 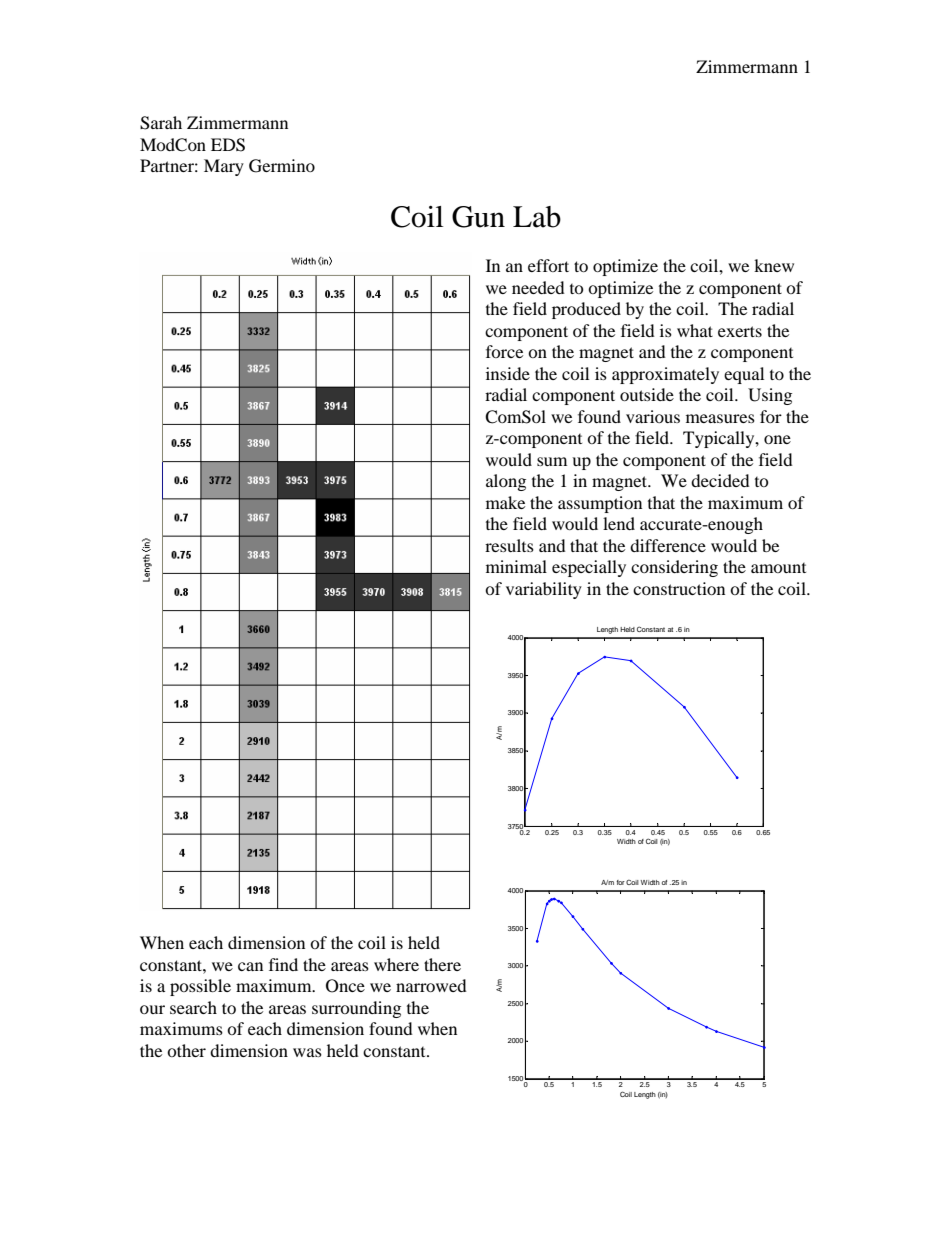 I want to click on EDS, so click(x=228, y=145).
